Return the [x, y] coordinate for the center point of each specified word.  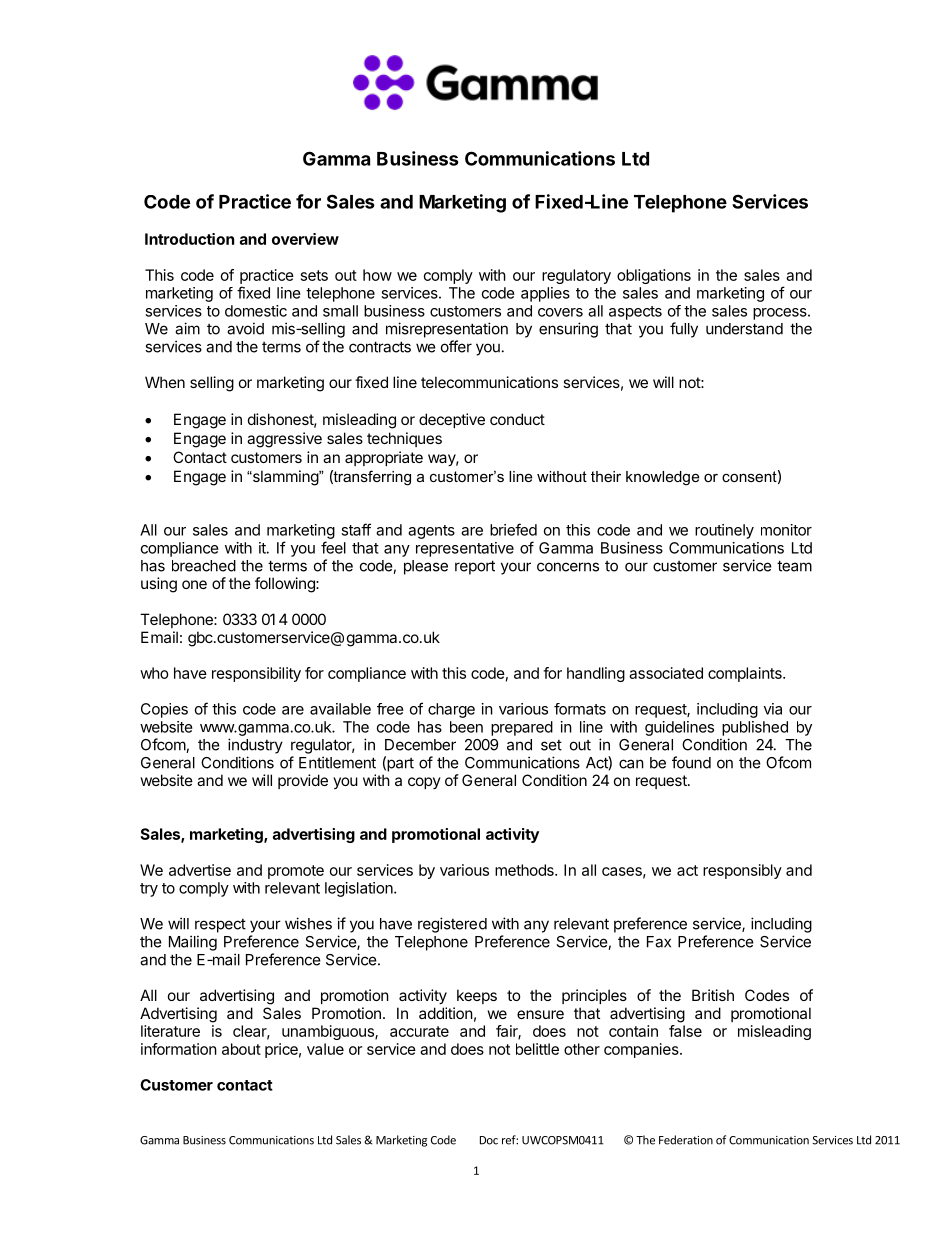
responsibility [256, 674]
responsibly [742, 871]
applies [545, 294]
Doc [489, 1140]
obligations [654, 276]
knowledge [663, 478]
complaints [746, 674]
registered [452, 925]
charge [451, 710]
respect [220, 926]
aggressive [284, 440]
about [241, 1049]
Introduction [189, 239]
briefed [513, 529]
